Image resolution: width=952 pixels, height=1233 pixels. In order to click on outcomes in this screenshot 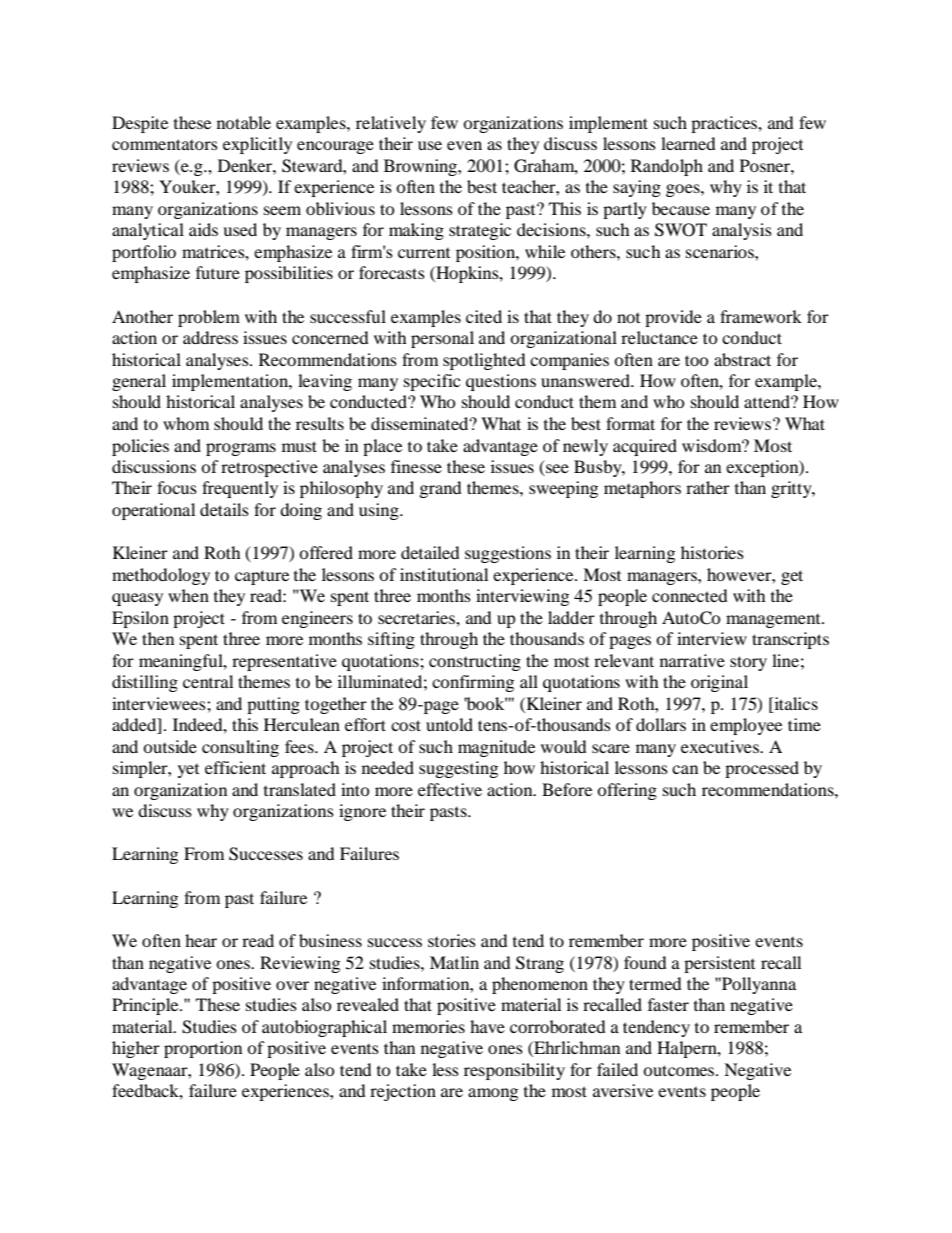, I will do `click(680, 1070)`.
